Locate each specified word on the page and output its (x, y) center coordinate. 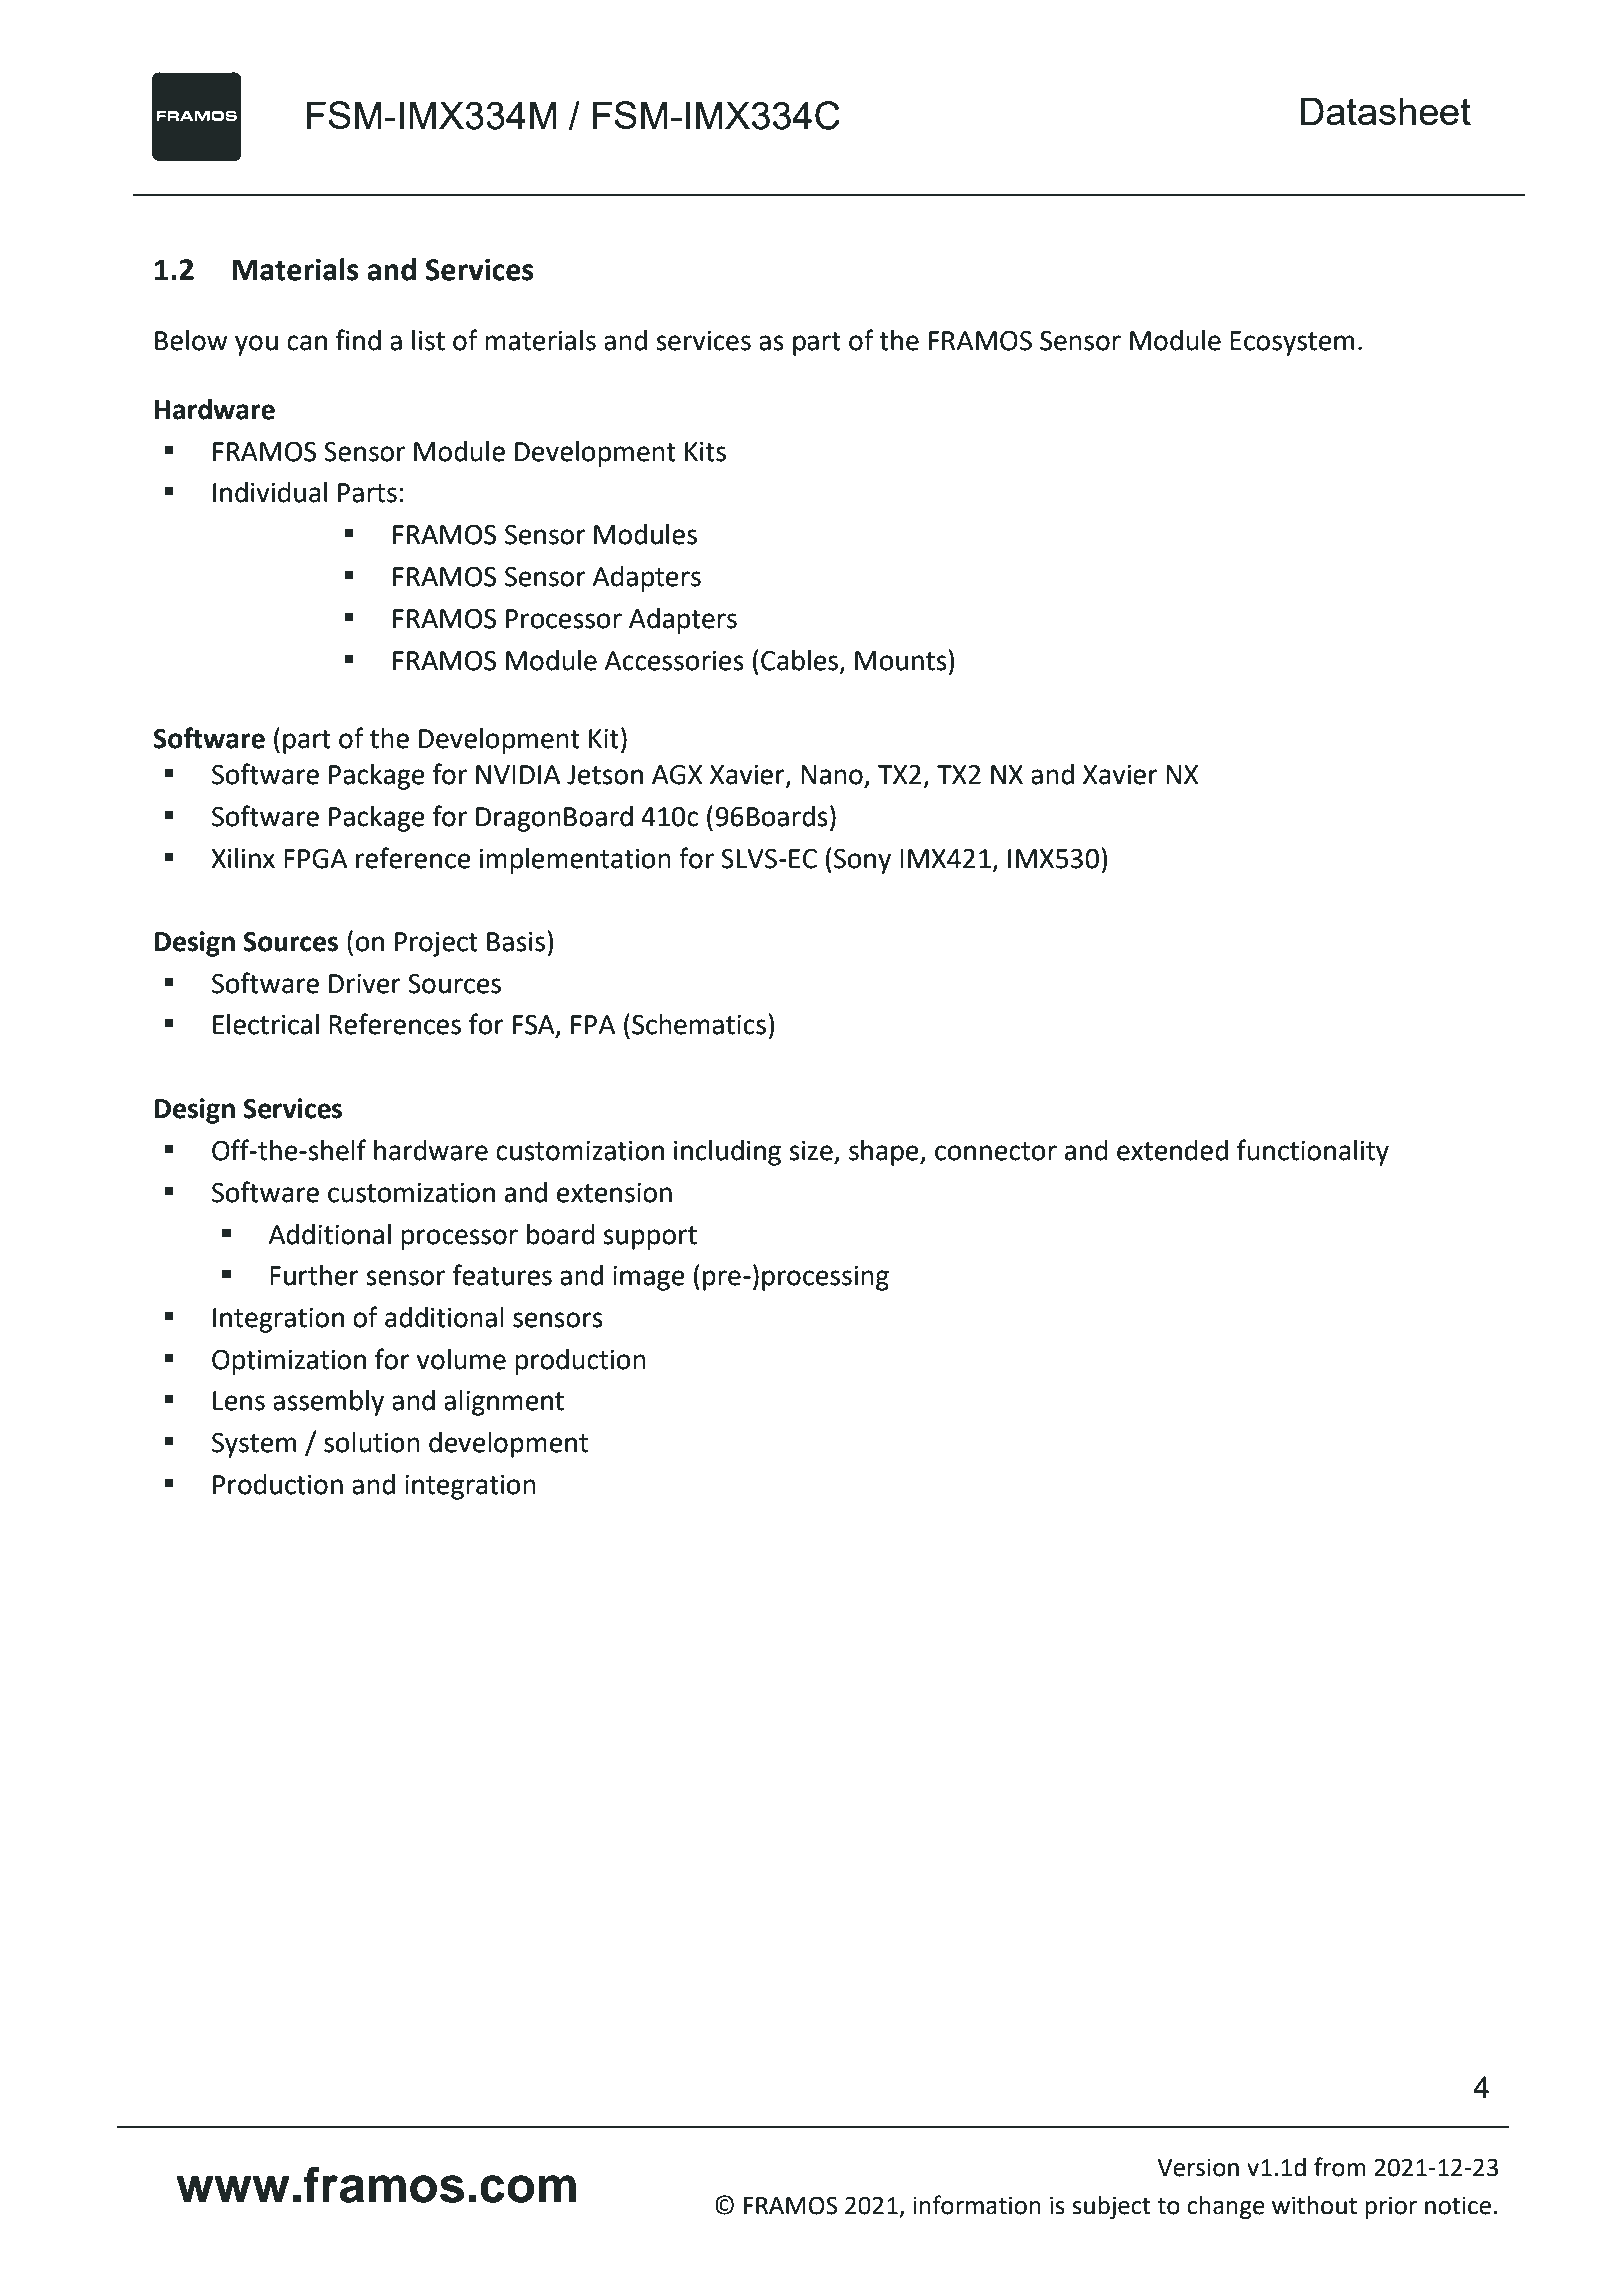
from (1340, 2167)
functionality (1313, 1152)
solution (372, 1442)
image (648, 1278)
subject (1111, 2207)
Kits (705, 452)
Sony (862, 861)
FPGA (315, 859)
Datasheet (1385, 111)
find (358, 340)
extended (1172, 1150)
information (977, 2205)
